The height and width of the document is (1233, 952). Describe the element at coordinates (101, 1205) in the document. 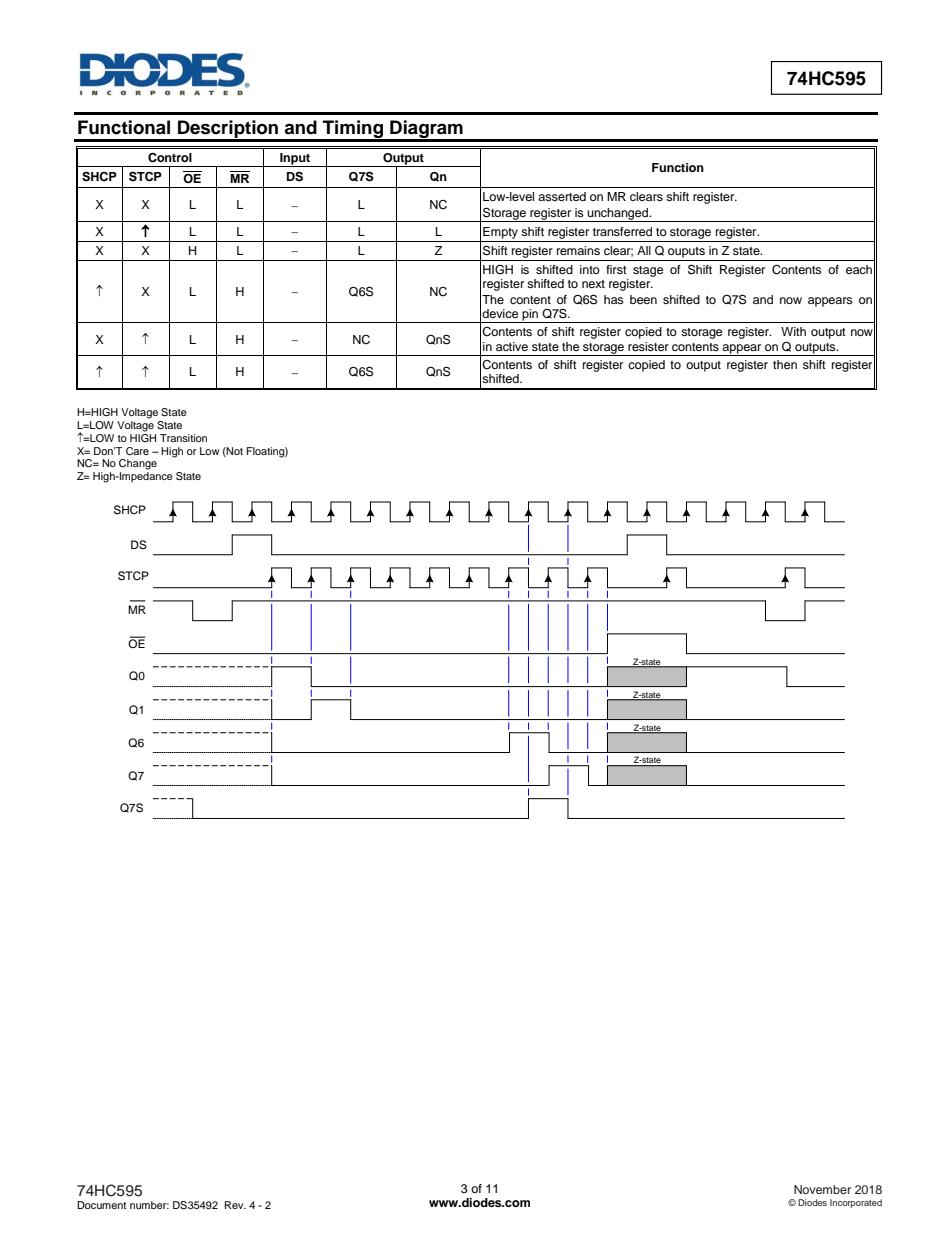

I see `Document` at that location.
